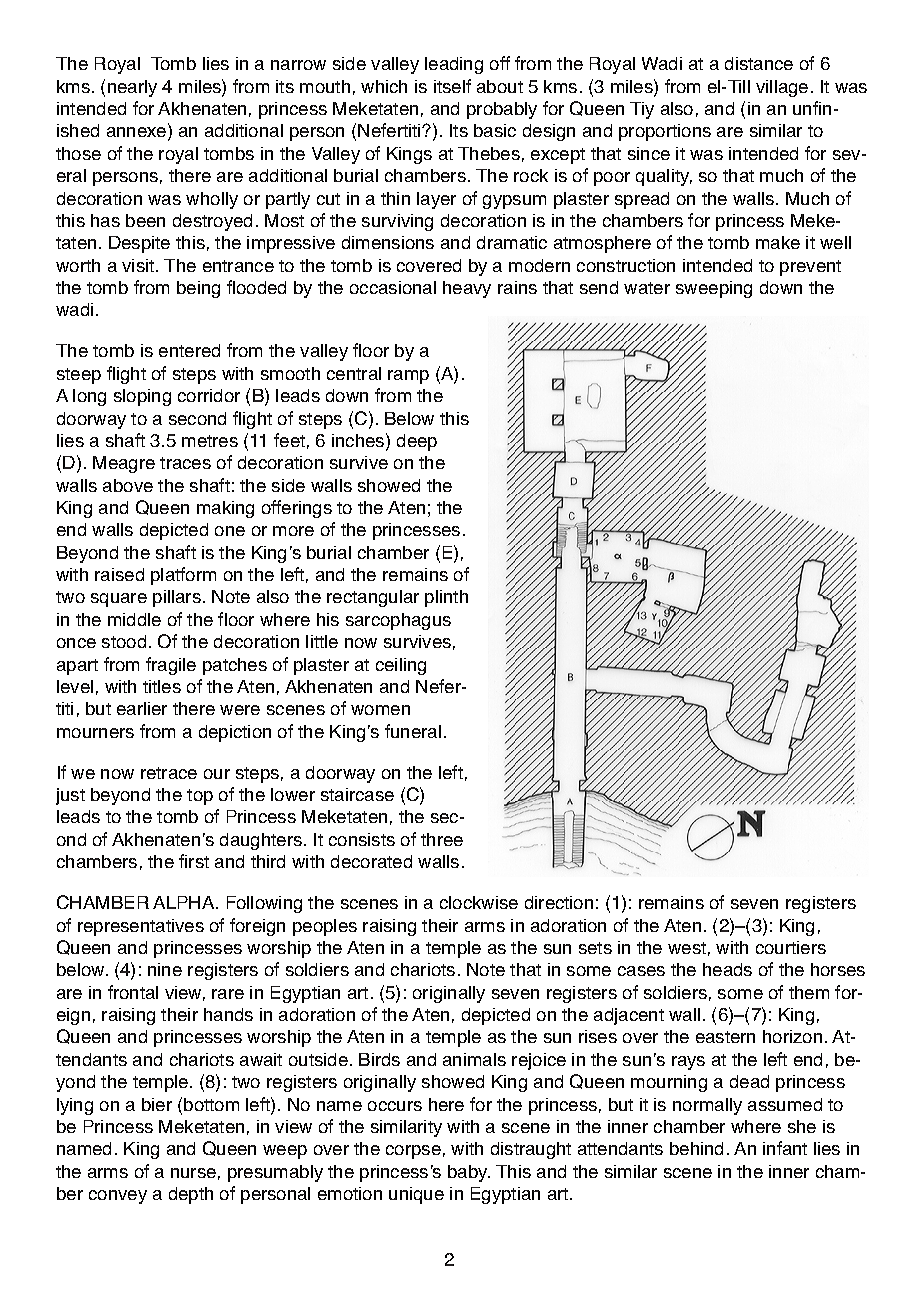 The width and height of the screenshot is (924, 1308). Describe the element at coordinates (479, 902) in the screenshot. I see `clockwise` at that location.
